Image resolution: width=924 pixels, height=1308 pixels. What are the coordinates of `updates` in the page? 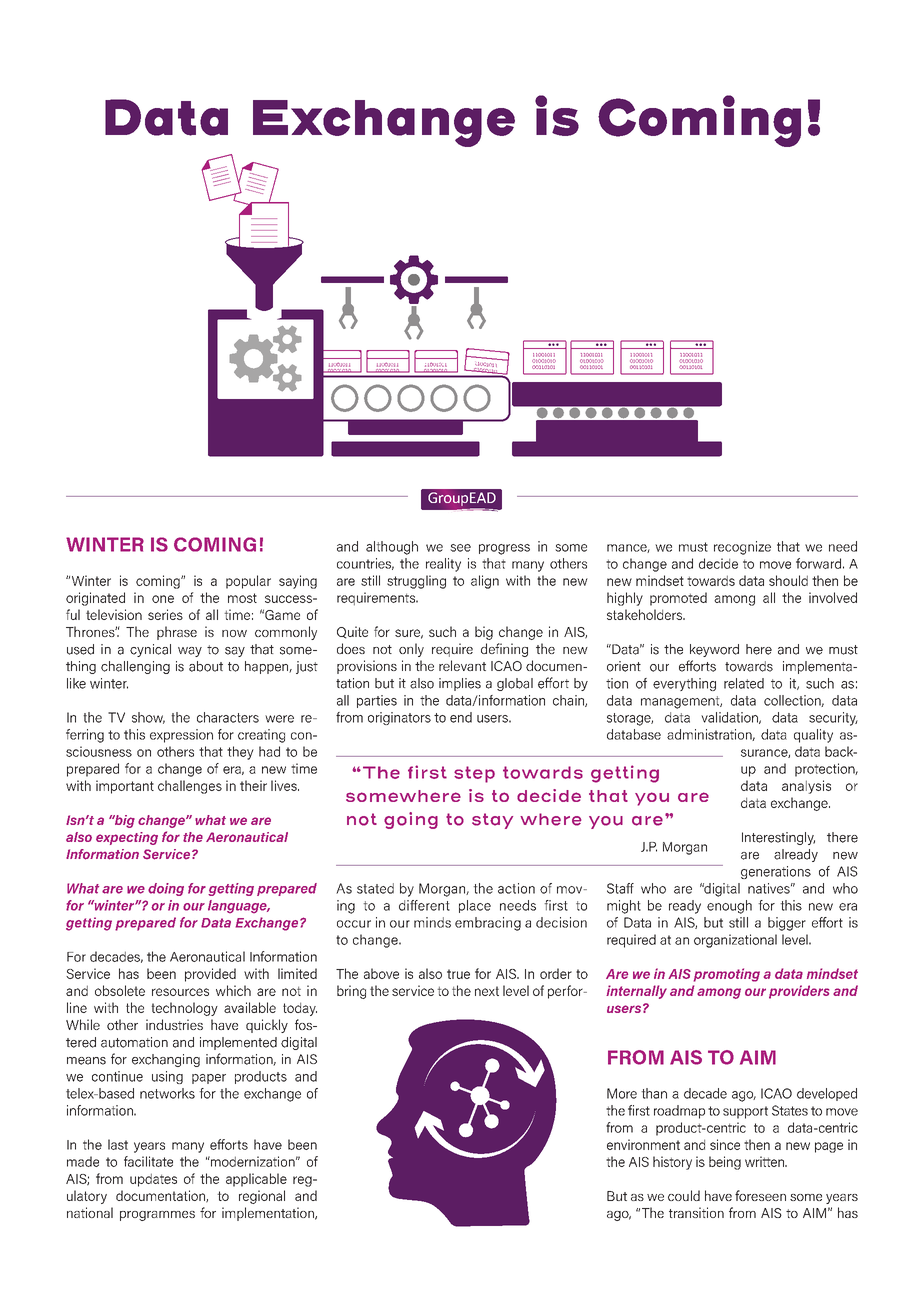 It's located at (153, 1180).
